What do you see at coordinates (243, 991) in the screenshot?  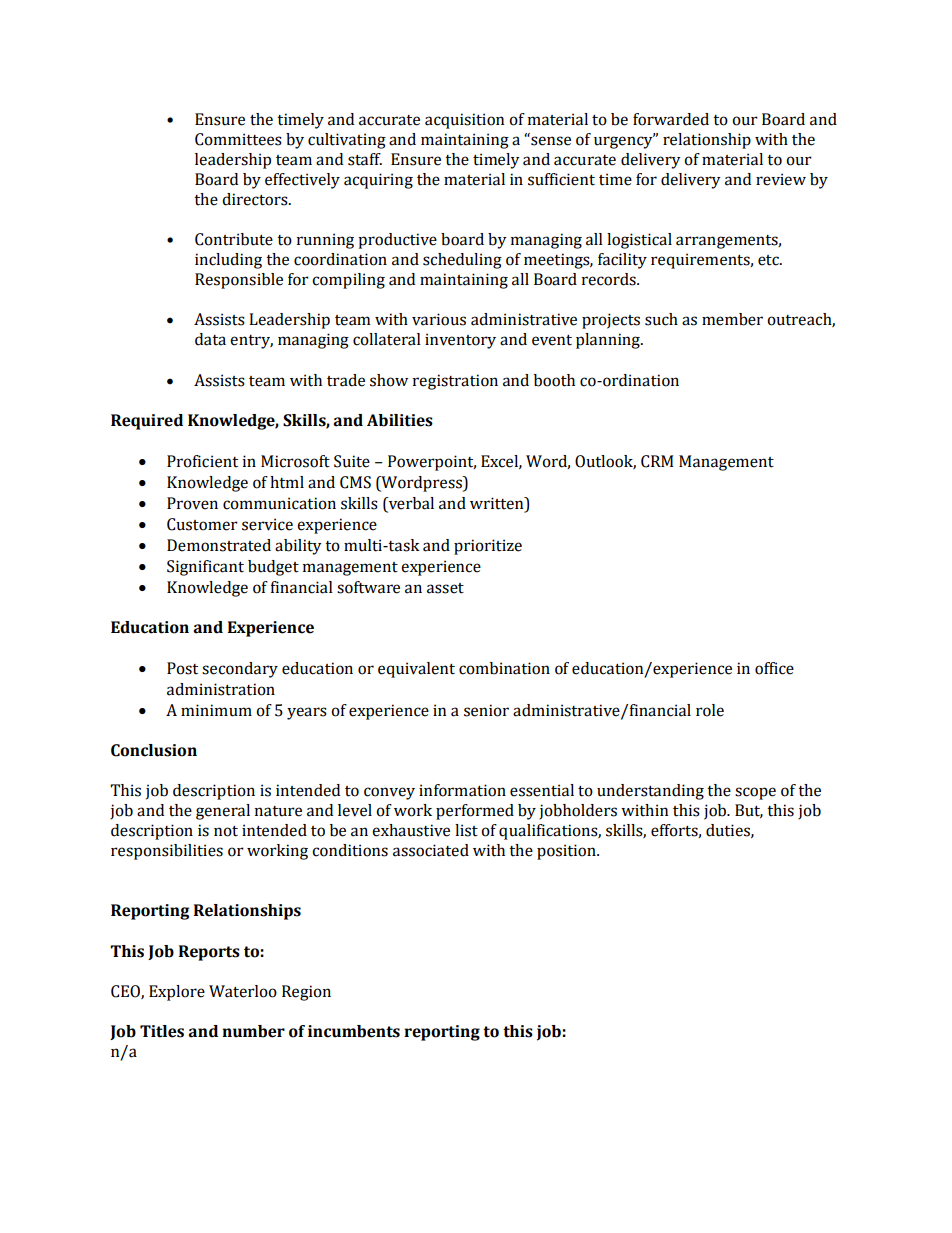 I see `Waterloo` at bounding box center [243, 991].
